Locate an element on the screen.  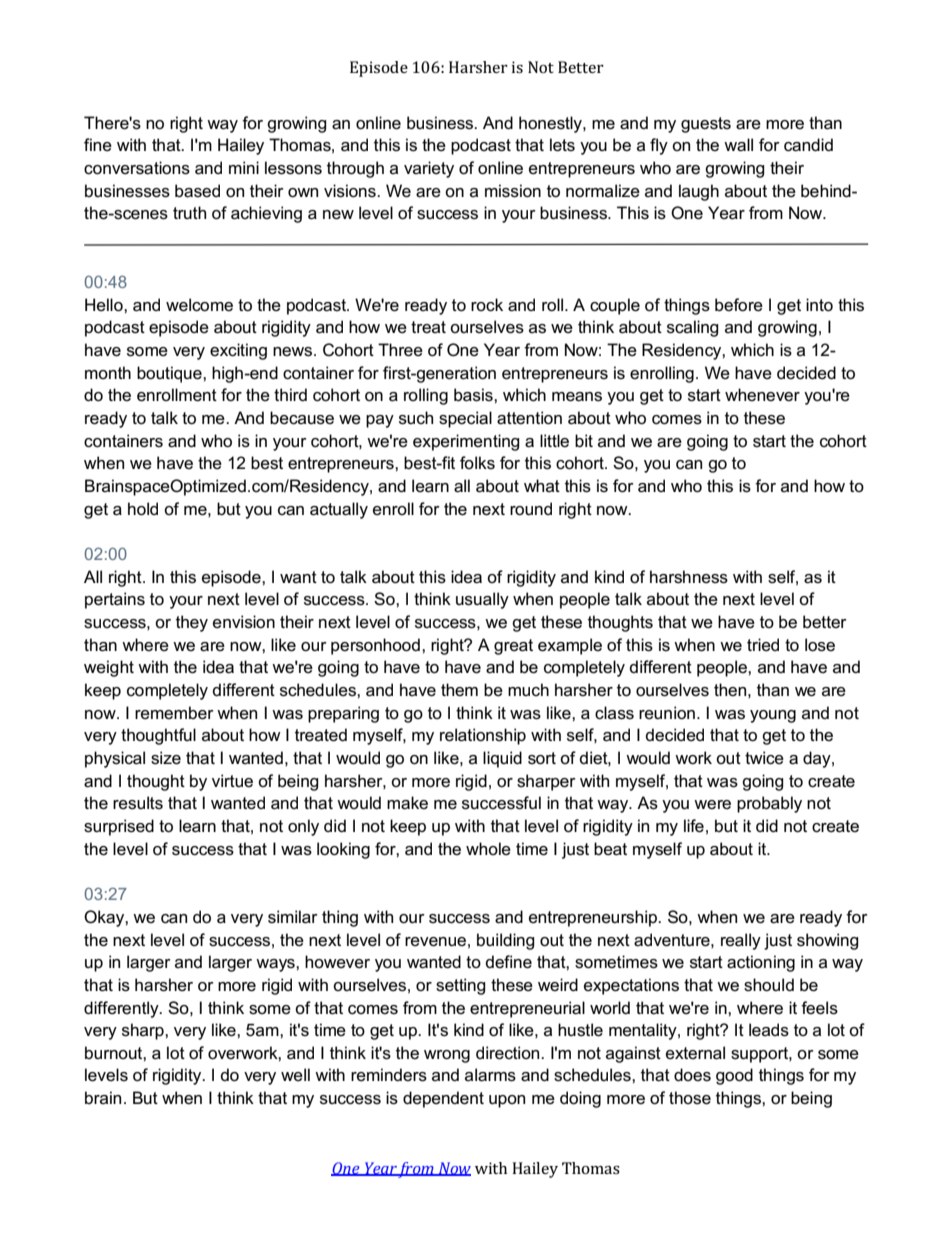
size is located at coordinates (166, 758).
